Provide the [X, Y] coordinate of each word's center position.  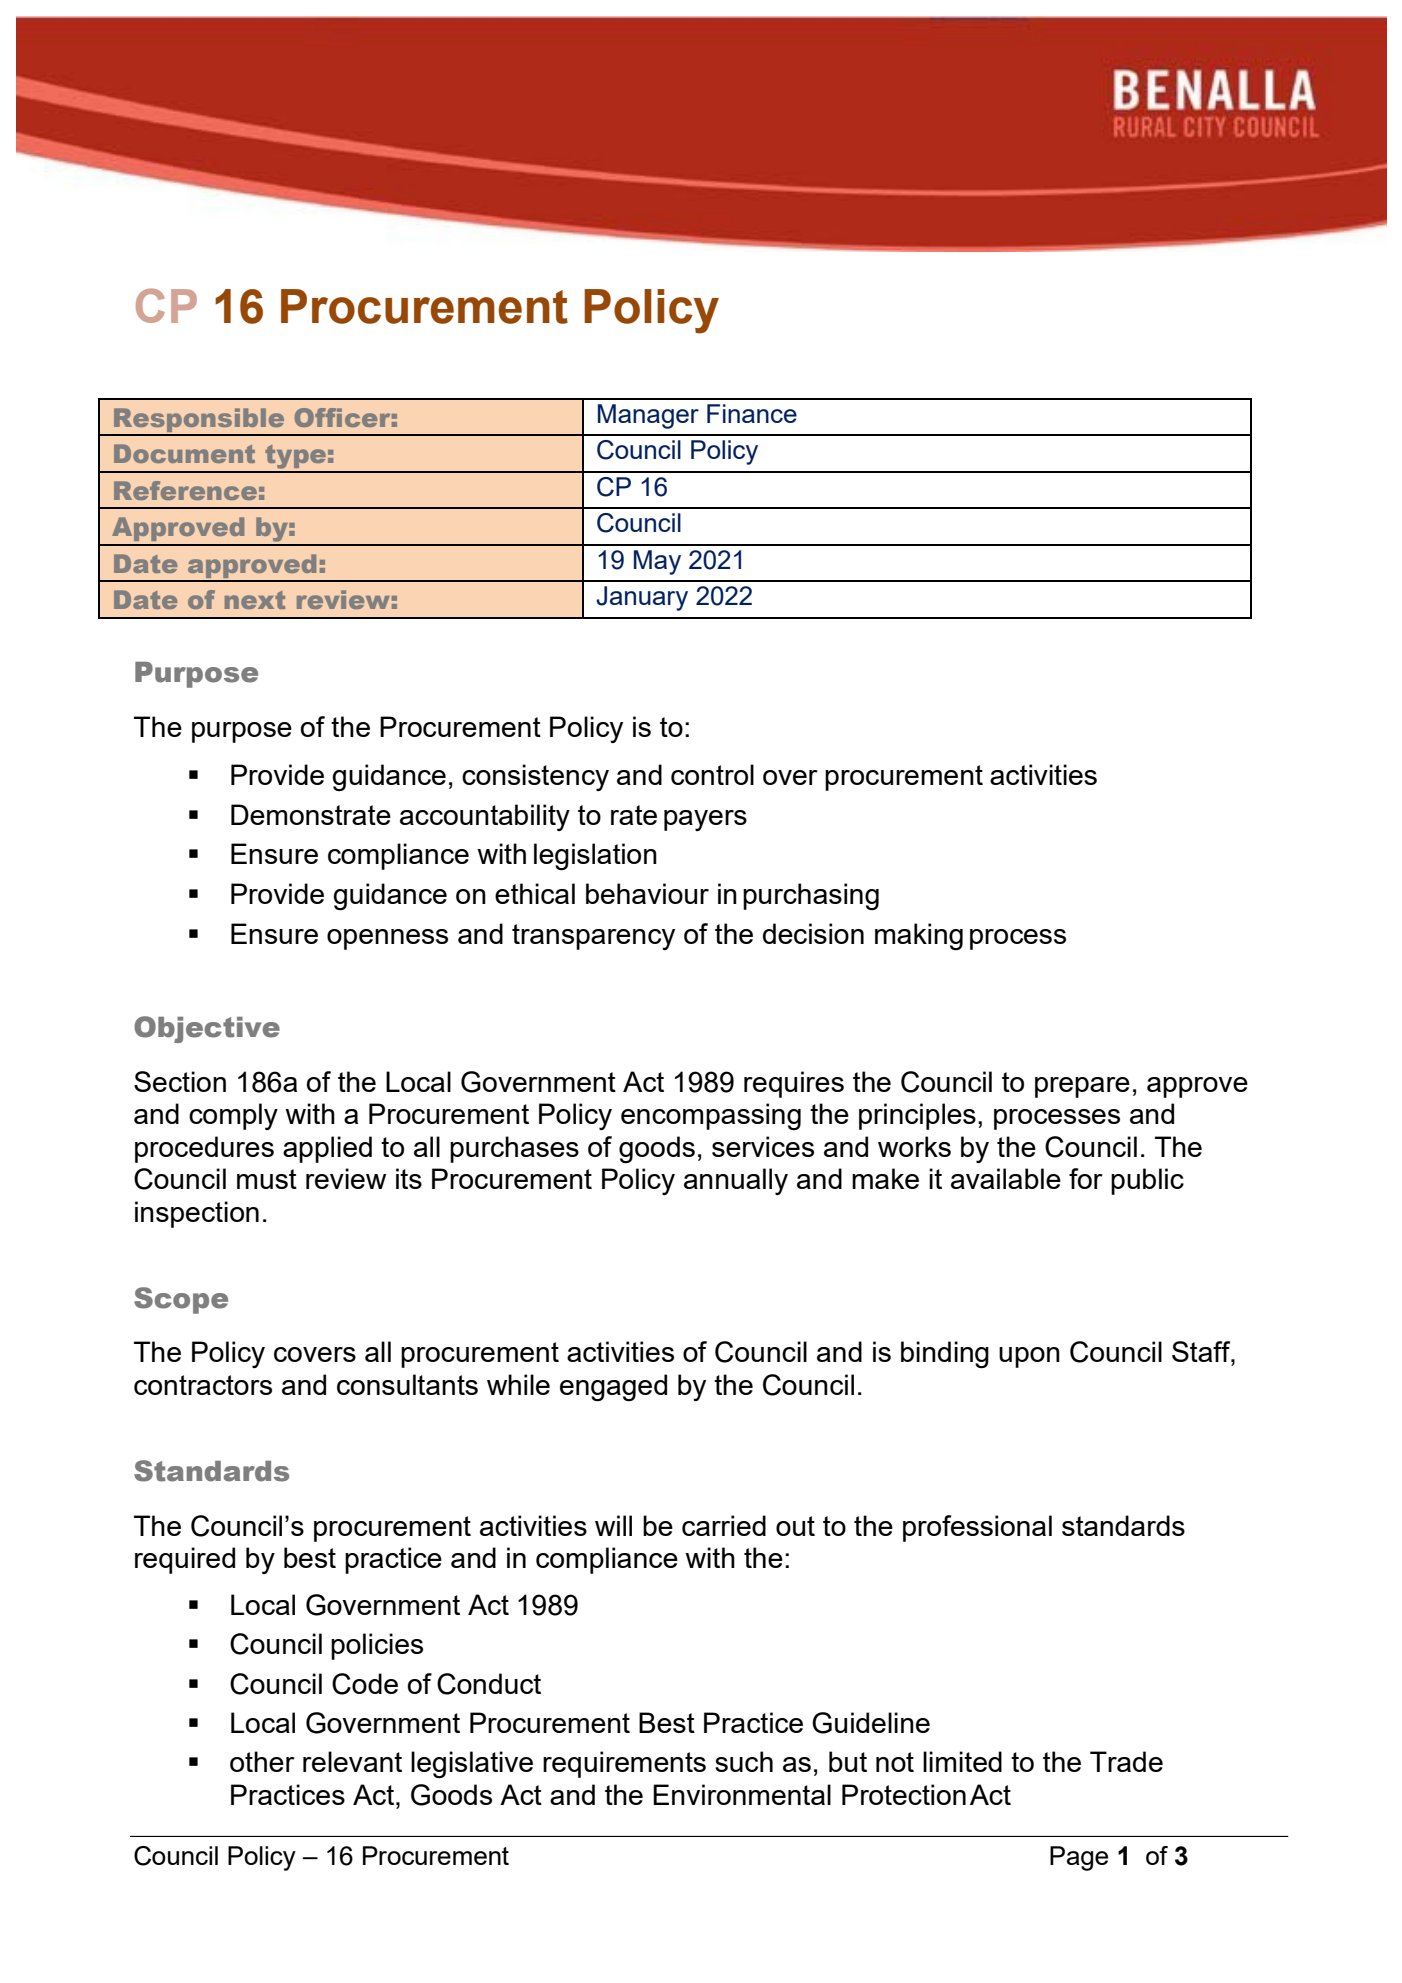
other [262, 1761]
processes [1057, 1119]
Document [184, 453]
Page [1079, 1858]
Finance [752, 413]
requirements [624, 1764]
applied [327, 1149]
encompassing [711, 1116]
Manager [648, 416]
